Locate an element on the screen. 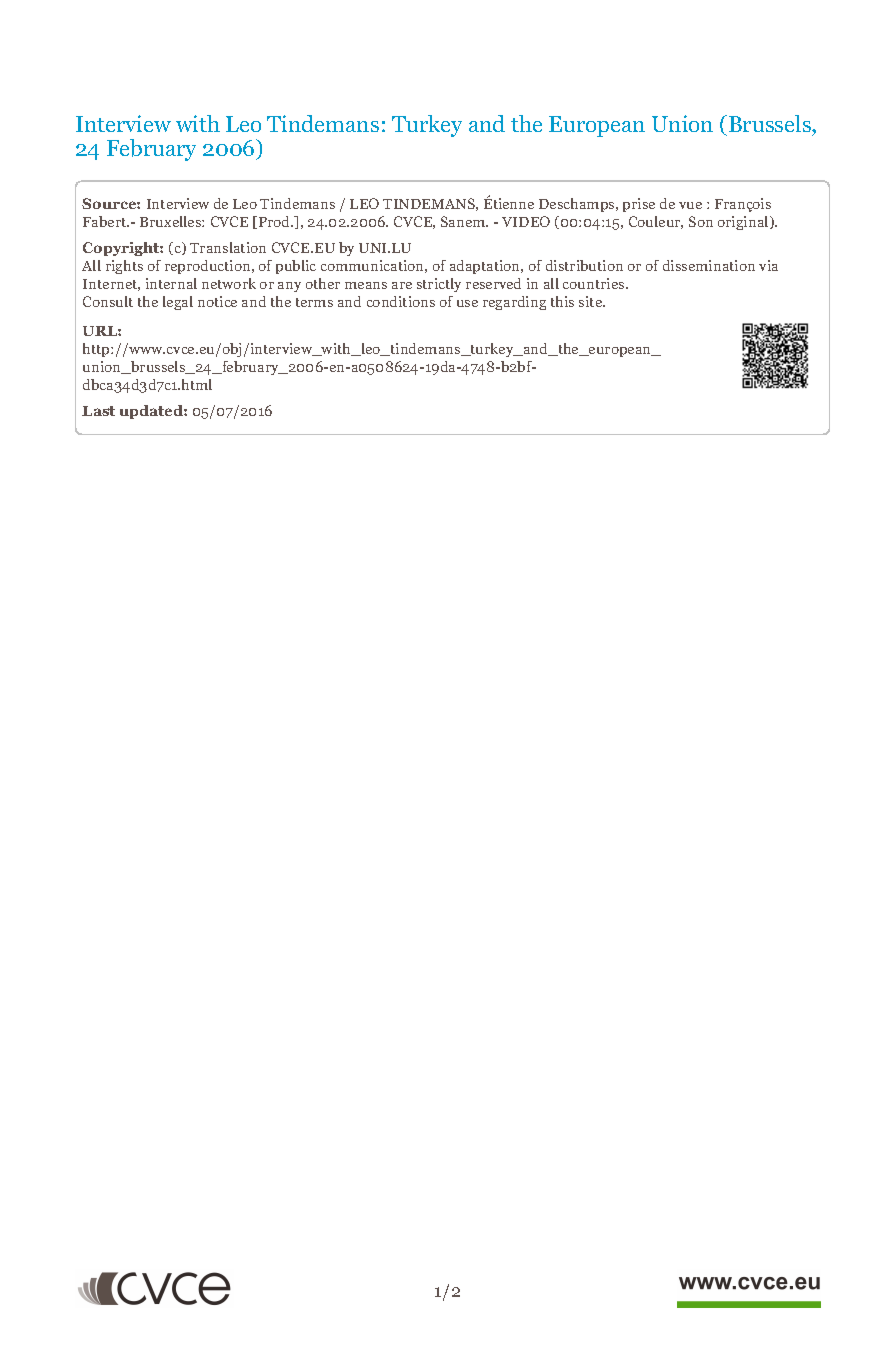 This screenshot has width=896, height=1345. conditions is located at coordinates (401, 301).
